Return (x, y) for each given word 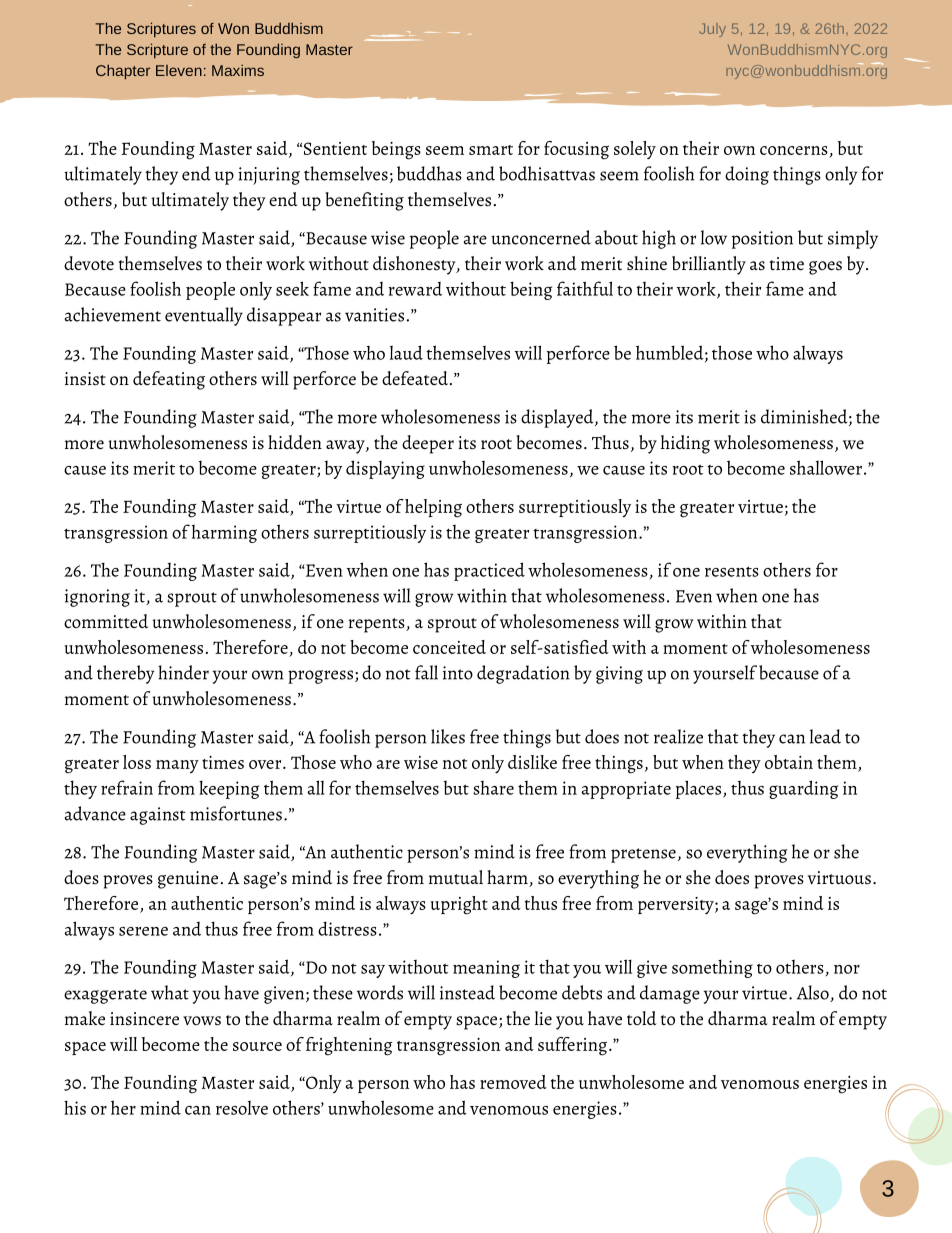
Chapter (123, 71)
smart (491, 150)
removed (513, 1082)
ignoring (97, 598)
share (493, 788)
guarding (803, 789)
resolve (242, 1108)
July (712, 30)
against (158, 816)
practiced (489, 571)
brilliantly (709, 265)
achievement (113, 314)
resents (732, 571)
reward (415, 289)
